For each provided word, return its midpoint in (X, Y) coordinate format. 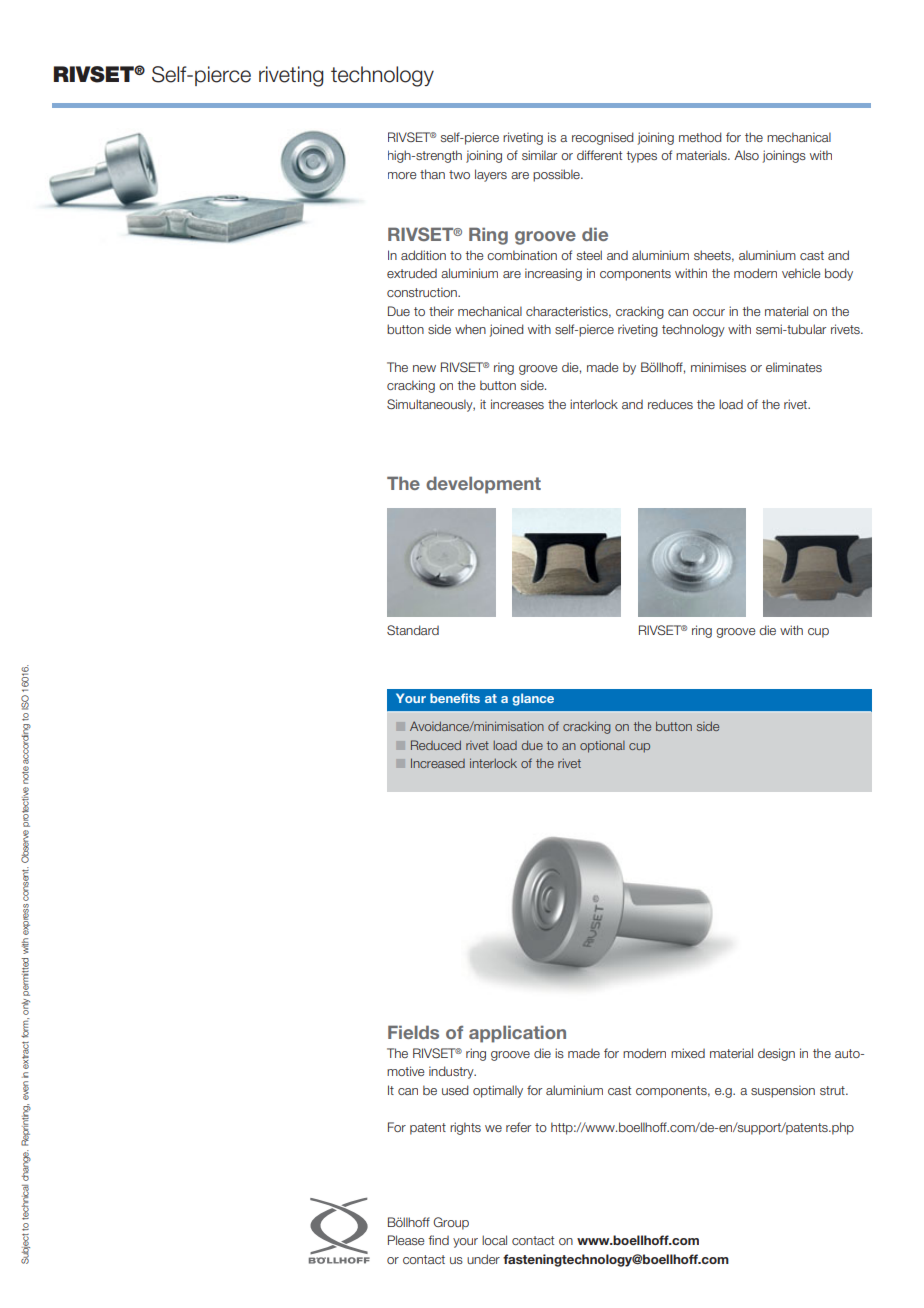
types (641, 157)
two (459, 174)
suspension (783, 1091)
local (494, 1240)
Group (451, 1223)
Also (746, 155)
